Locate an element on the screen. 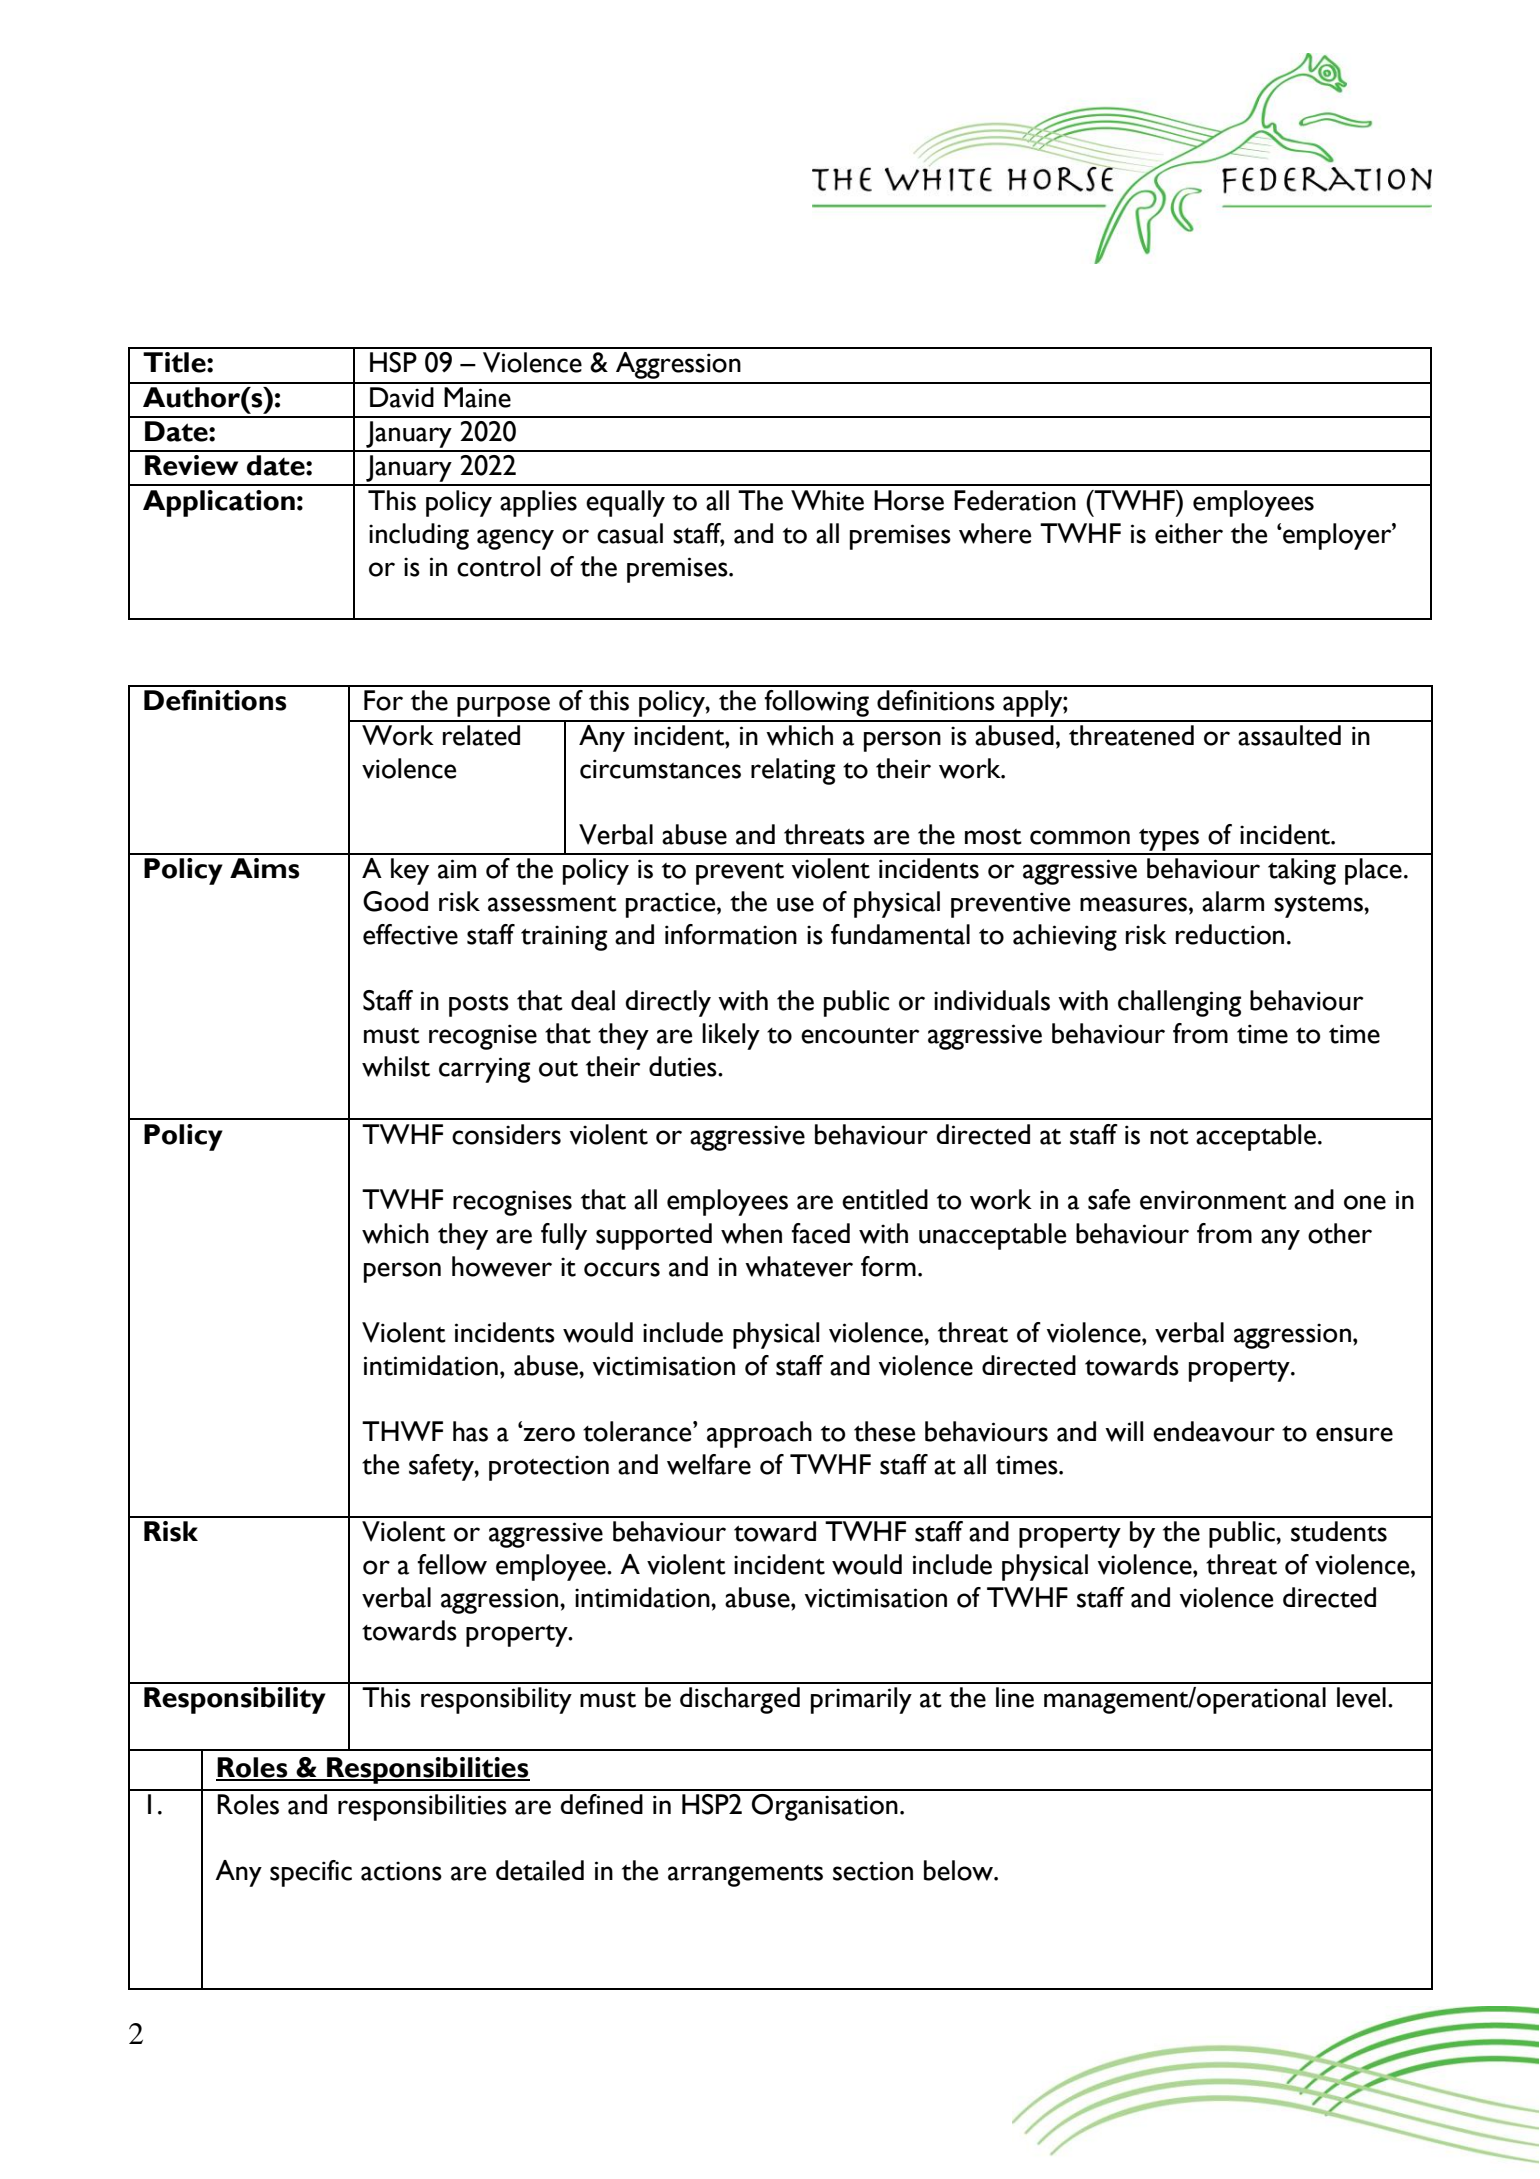 The width and height of the screenshot is (1540, 2179). specific is located at coordinates (311, 1873).
